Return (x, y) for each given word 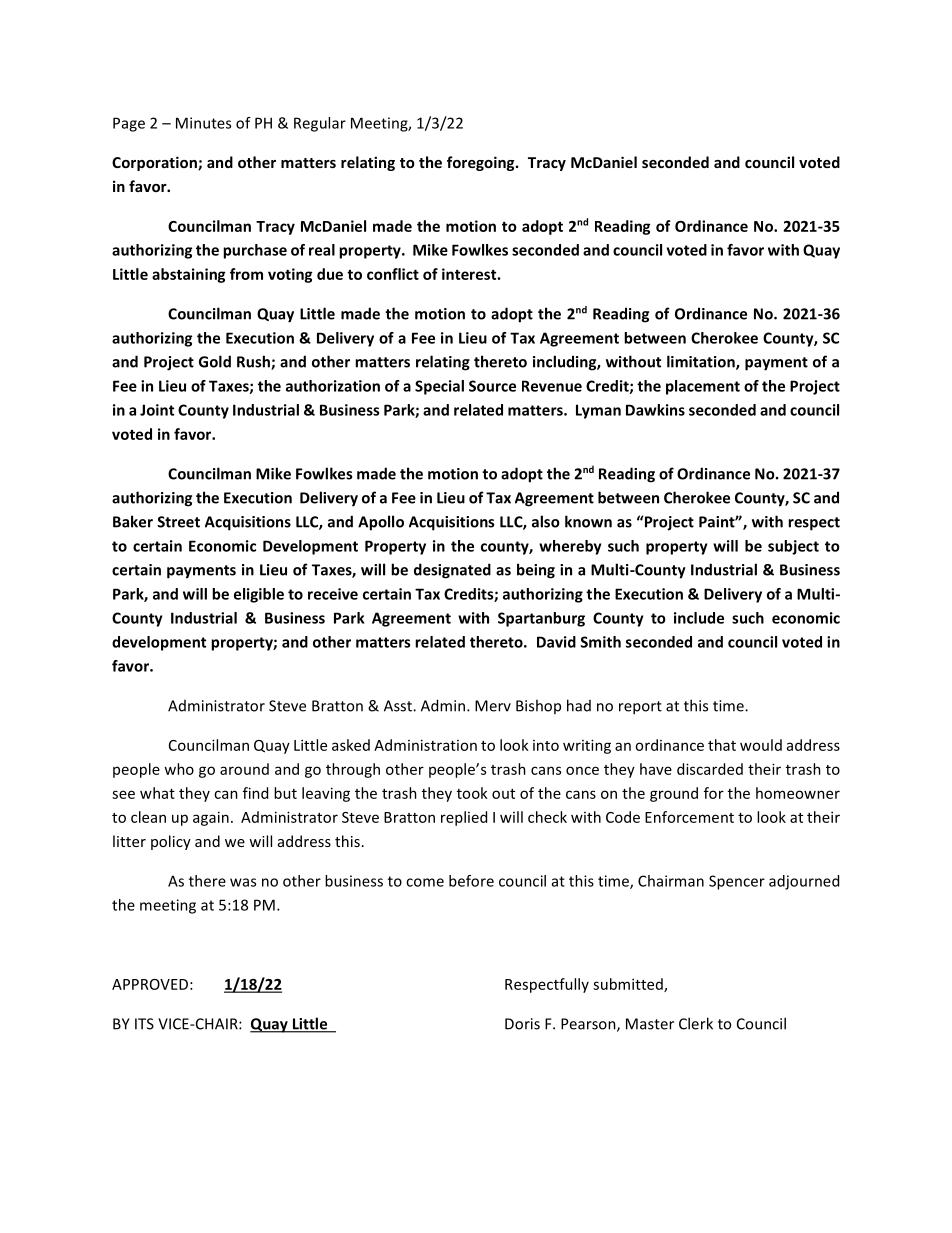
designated (452, 571)
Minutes (203, 123)
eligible (259, 595)
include (699, 618)
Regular (320, 124)
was (243, 882)
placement (703, 387)
